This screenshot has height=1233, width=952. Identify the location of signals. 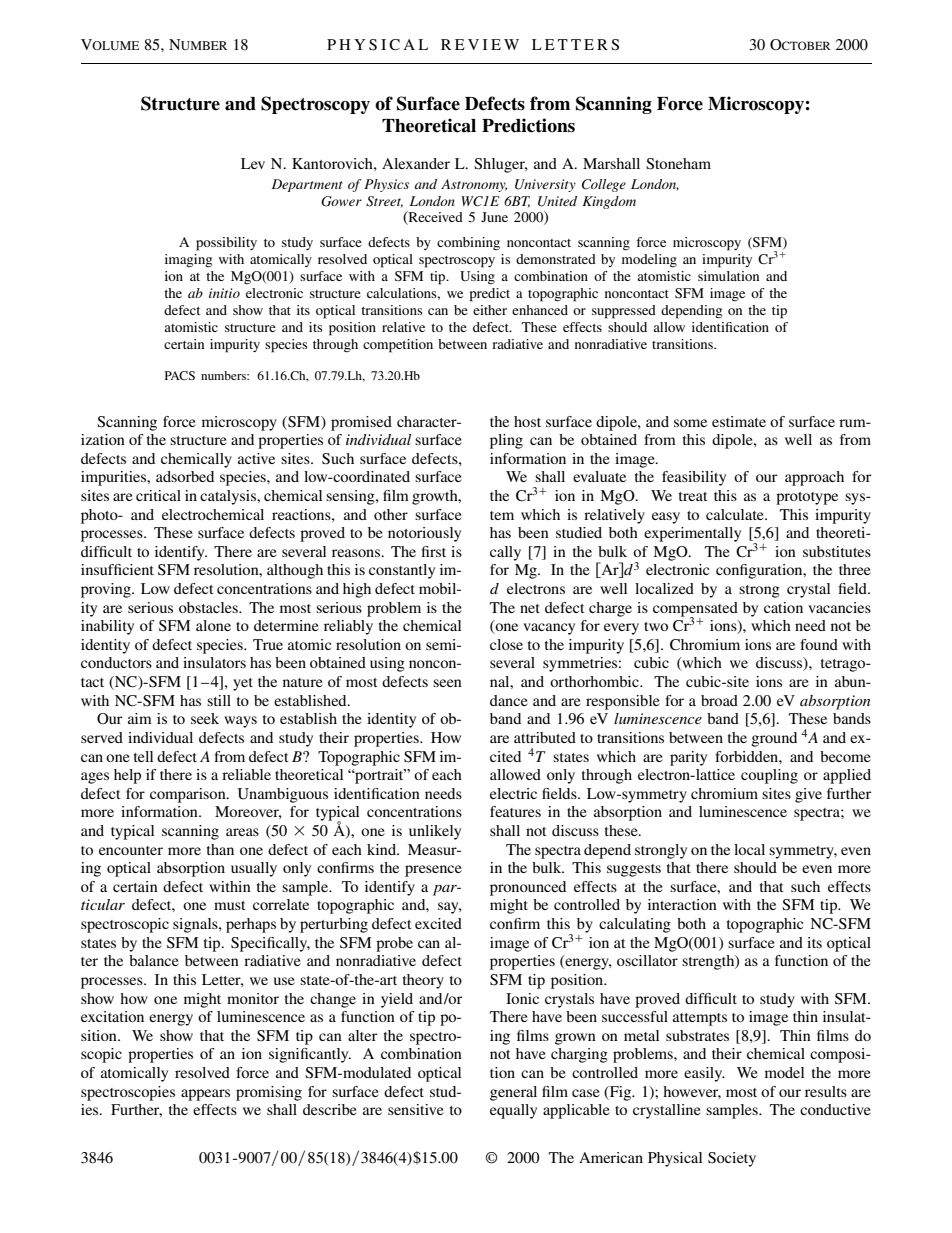
(196, 925).
